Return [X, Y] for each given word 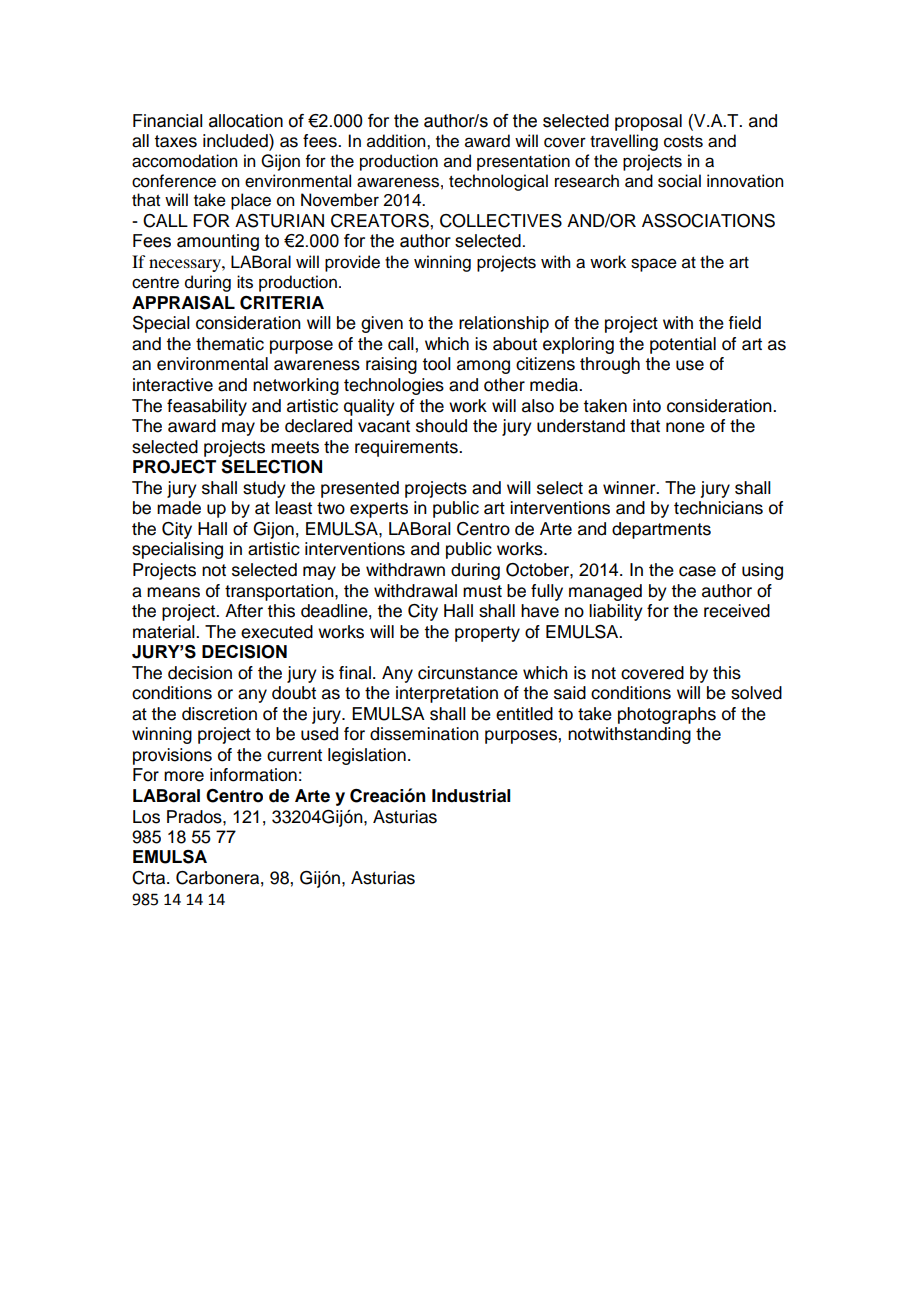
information [253, 775]
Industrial [471, 796]
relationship [504, 324]
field [745, 323]
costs [683, 142]
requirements [407, 448]
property [487, 634]
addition [397, 141]
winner [630, 488]
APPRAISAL [183, 303]
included [236, 142]
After [244, 611]
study [264, 489]
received [737, 611]
